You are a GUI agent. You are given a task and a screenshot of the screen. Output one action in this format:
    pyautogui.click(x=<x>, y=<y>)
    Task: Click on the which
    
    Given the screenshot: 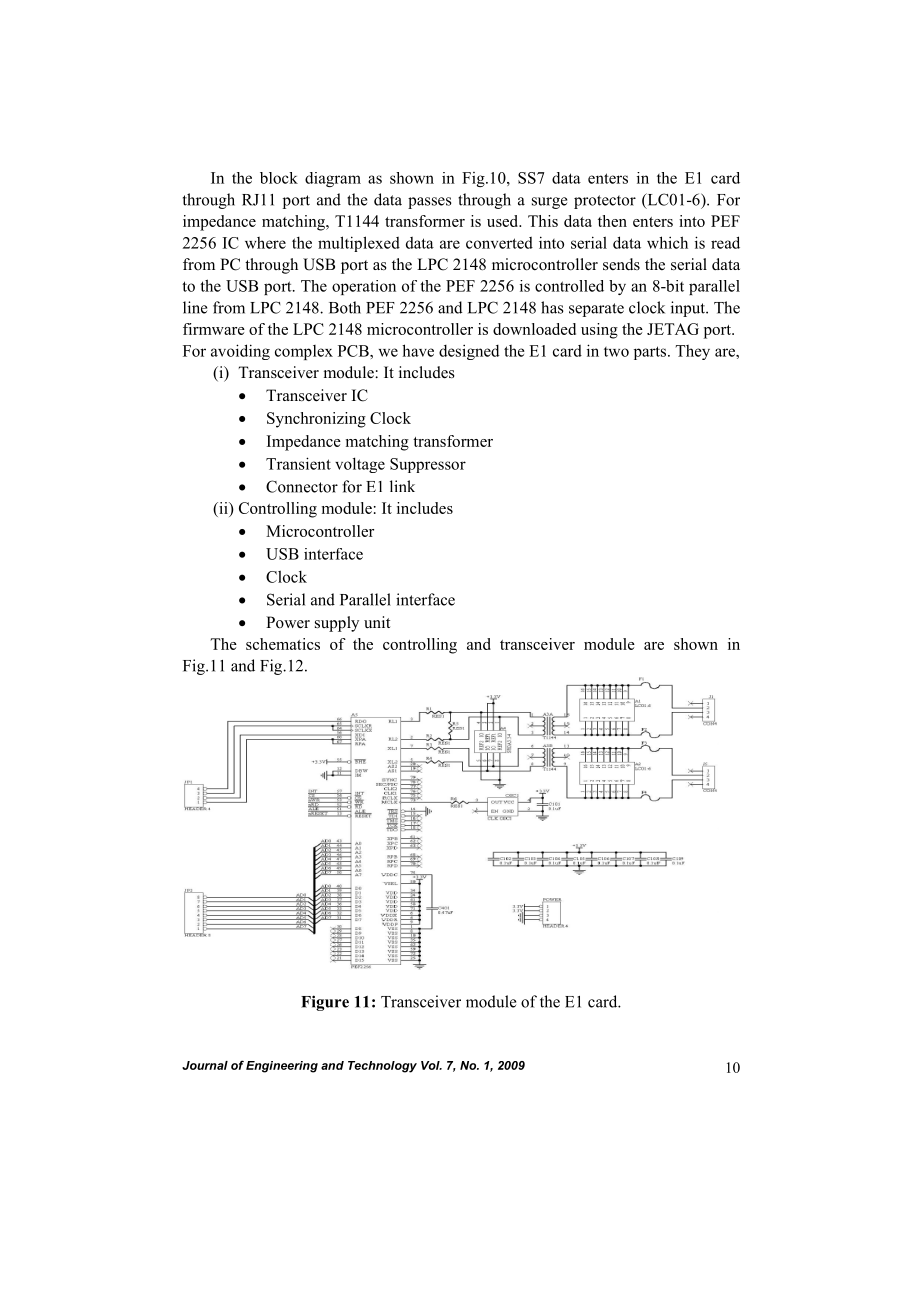 What is the action you would take?
    pyautogui.click(x=667, y=242)
